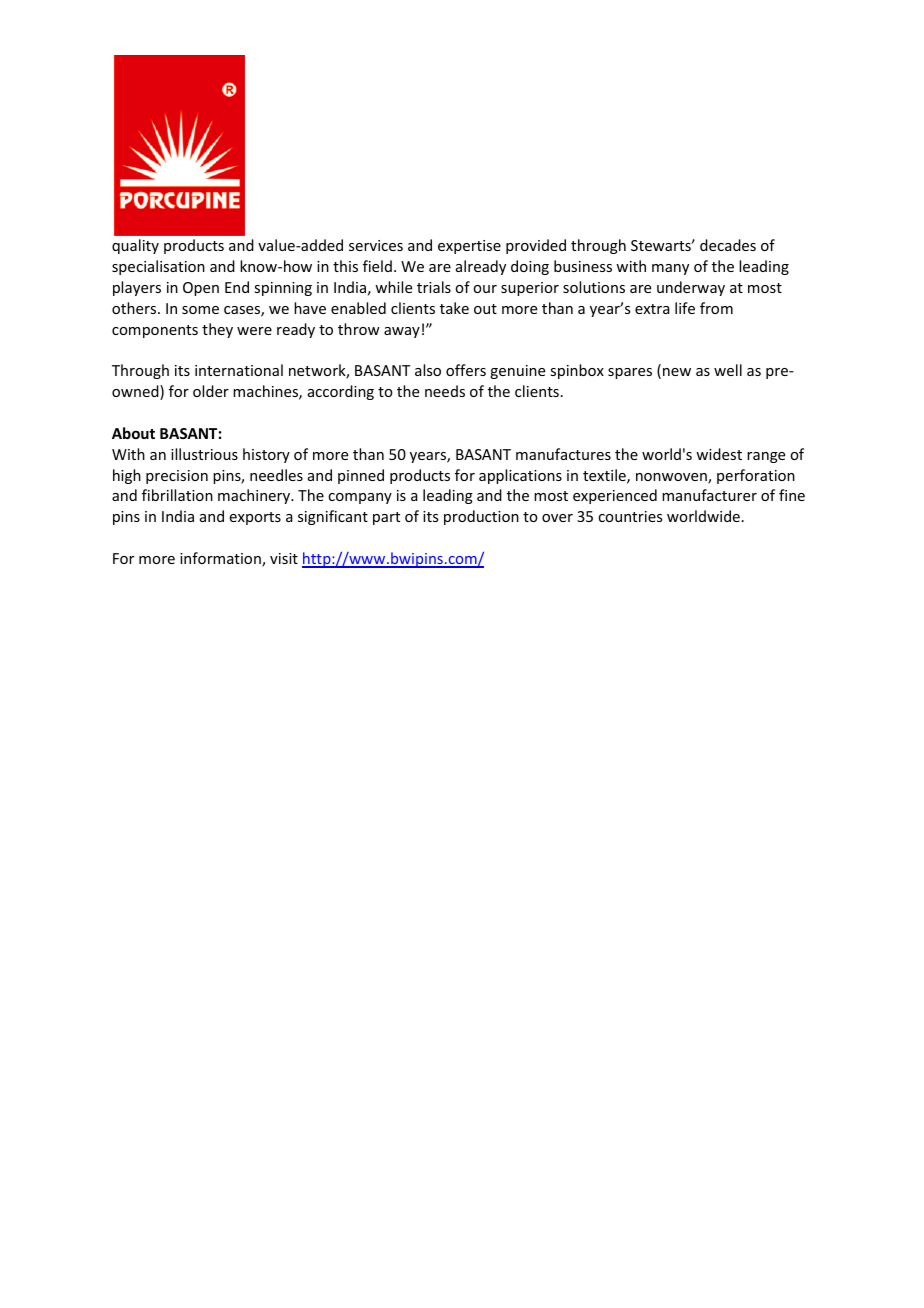 This screenshot has height=1308, width=924. What do you see at coordinates (728, 245) in the screenshot?
I see `decades` at bounding box center [728, 245].
